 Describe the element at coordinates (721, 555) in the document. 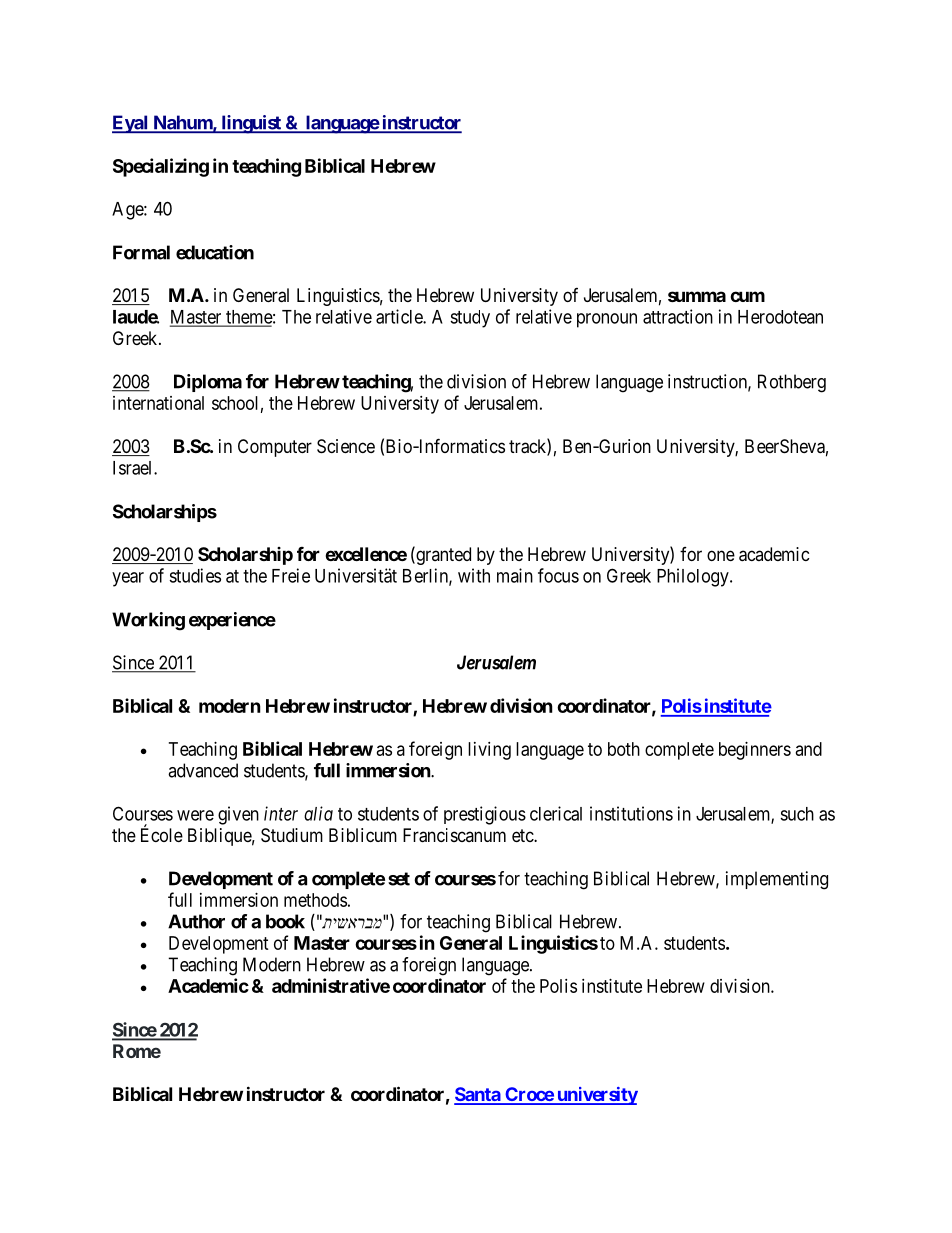

I see `one` at that location.
